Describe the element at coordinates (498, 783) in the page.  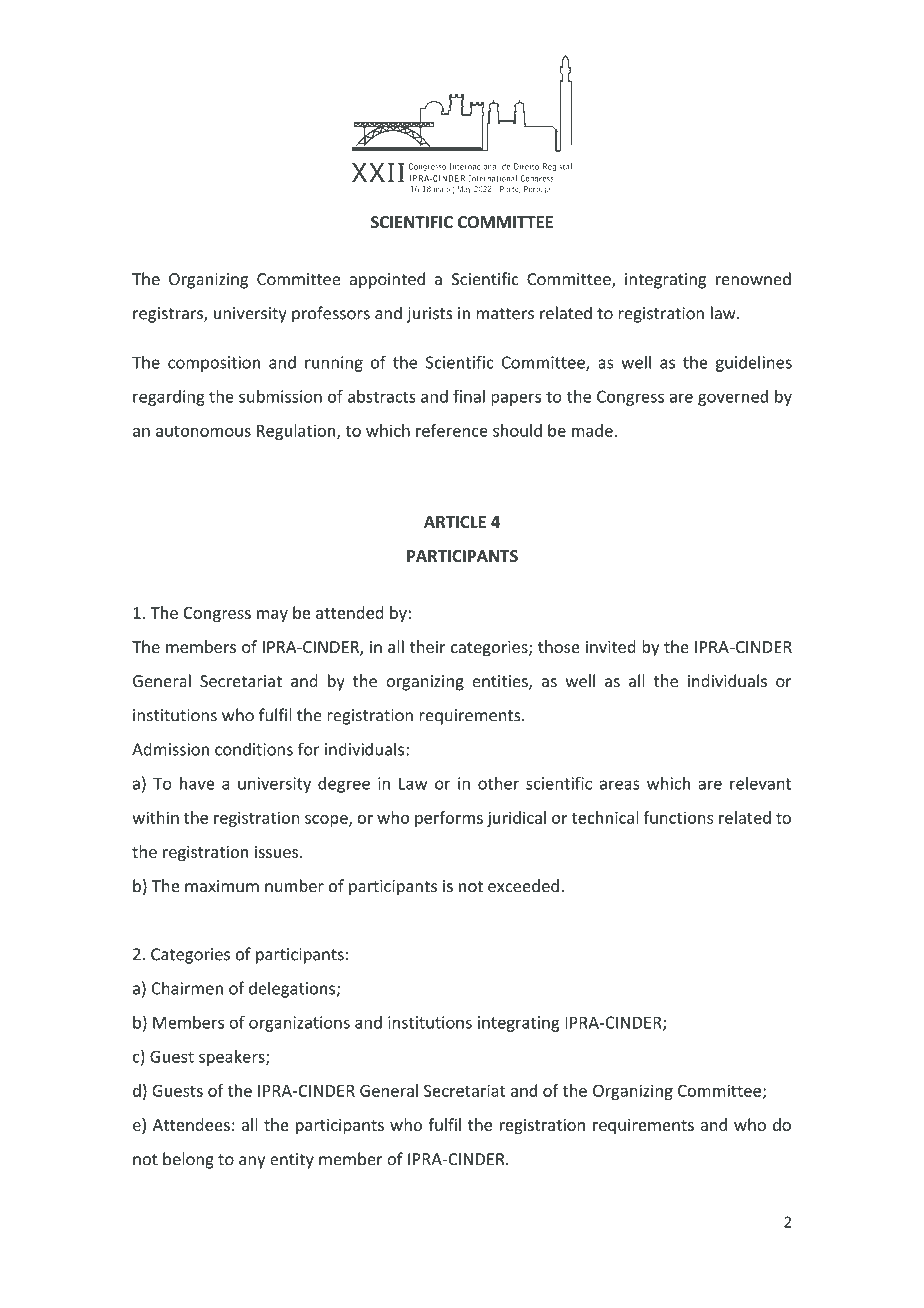
I see `other` at that location.
